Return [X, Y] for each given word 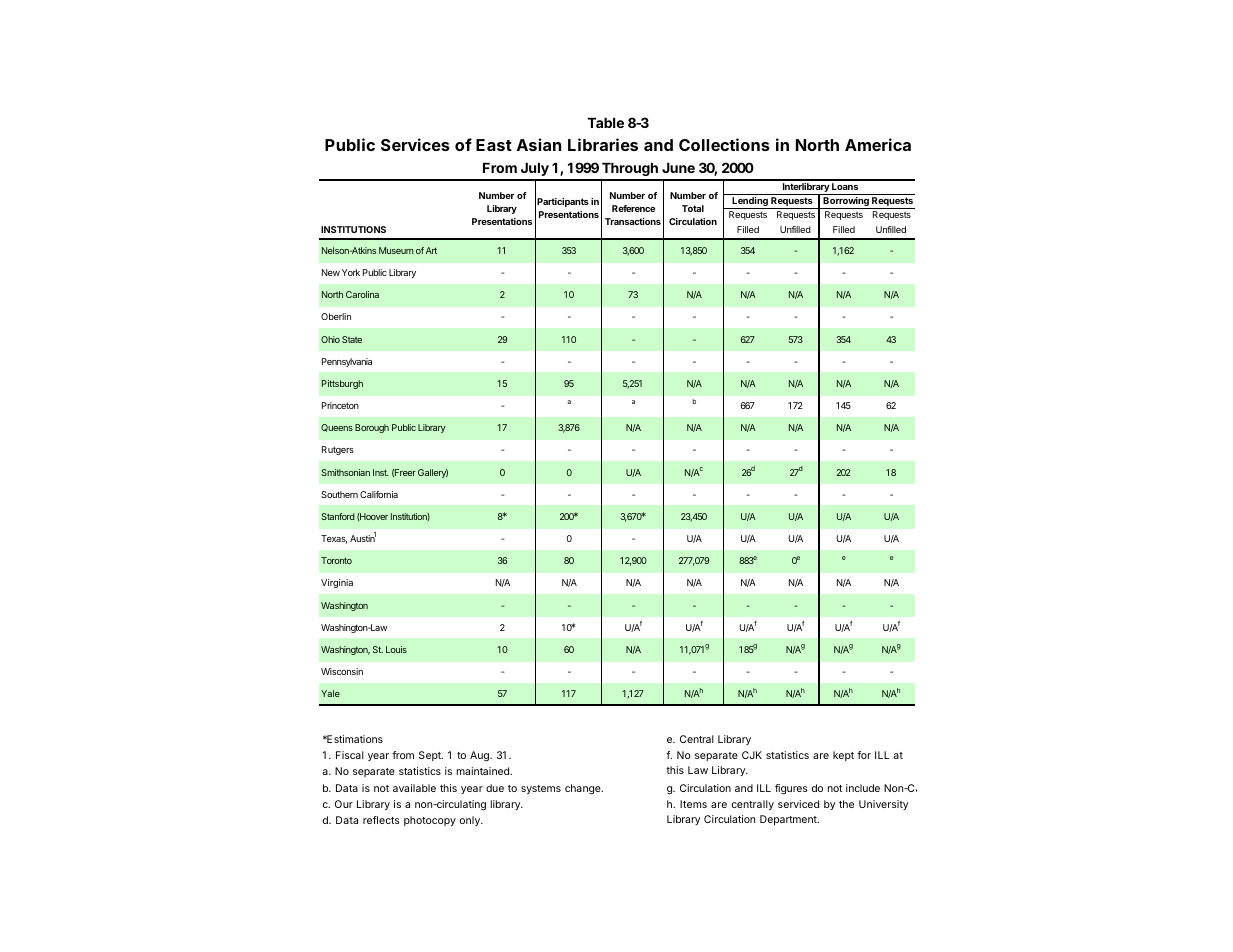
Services [415, 144]
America [878, 144]
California [379, 494]
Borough [372, 428]
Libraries [603, 144]
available [414, 788]
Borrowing [846, 203]
